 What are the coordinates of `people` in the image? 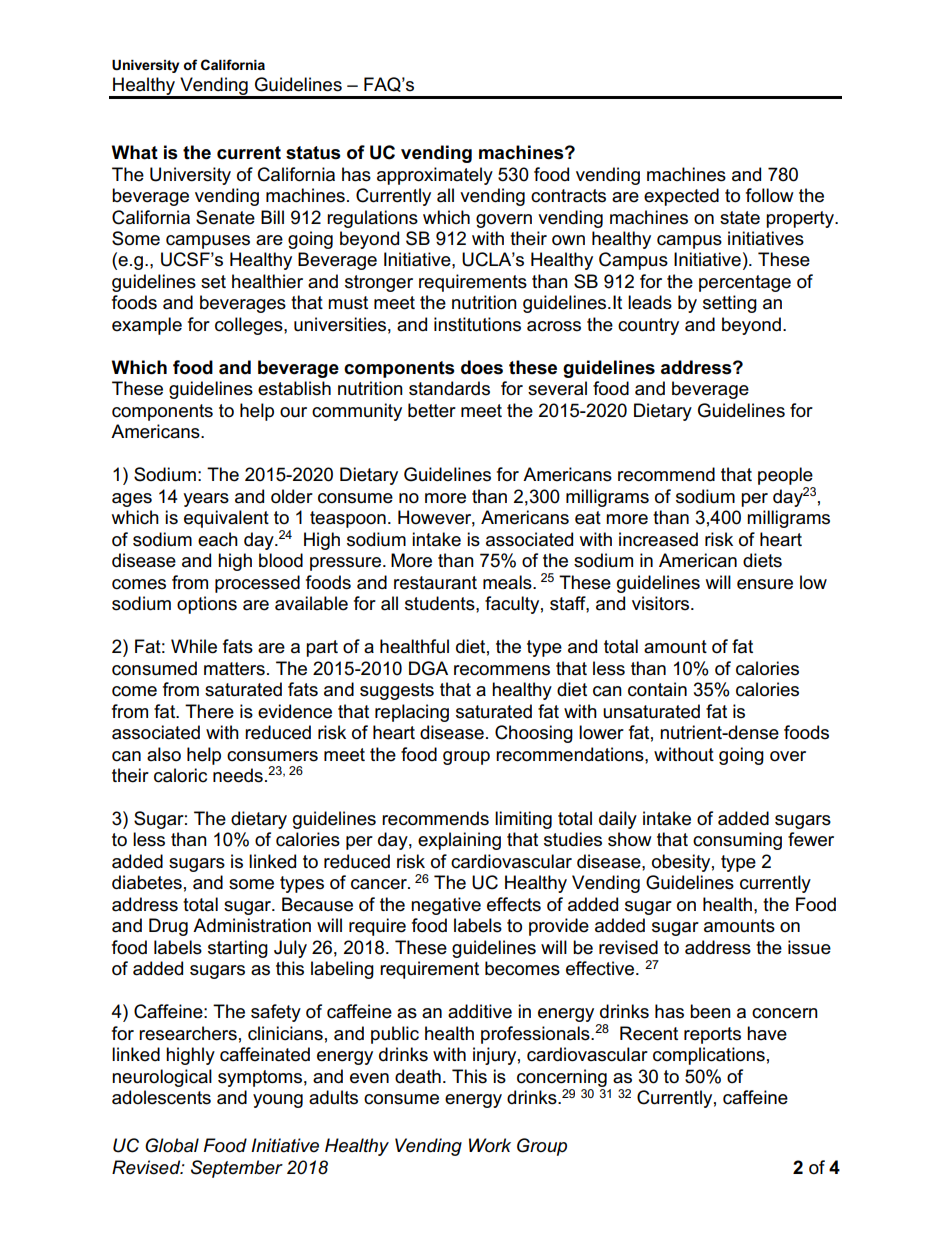 It's located at (785, 476).
